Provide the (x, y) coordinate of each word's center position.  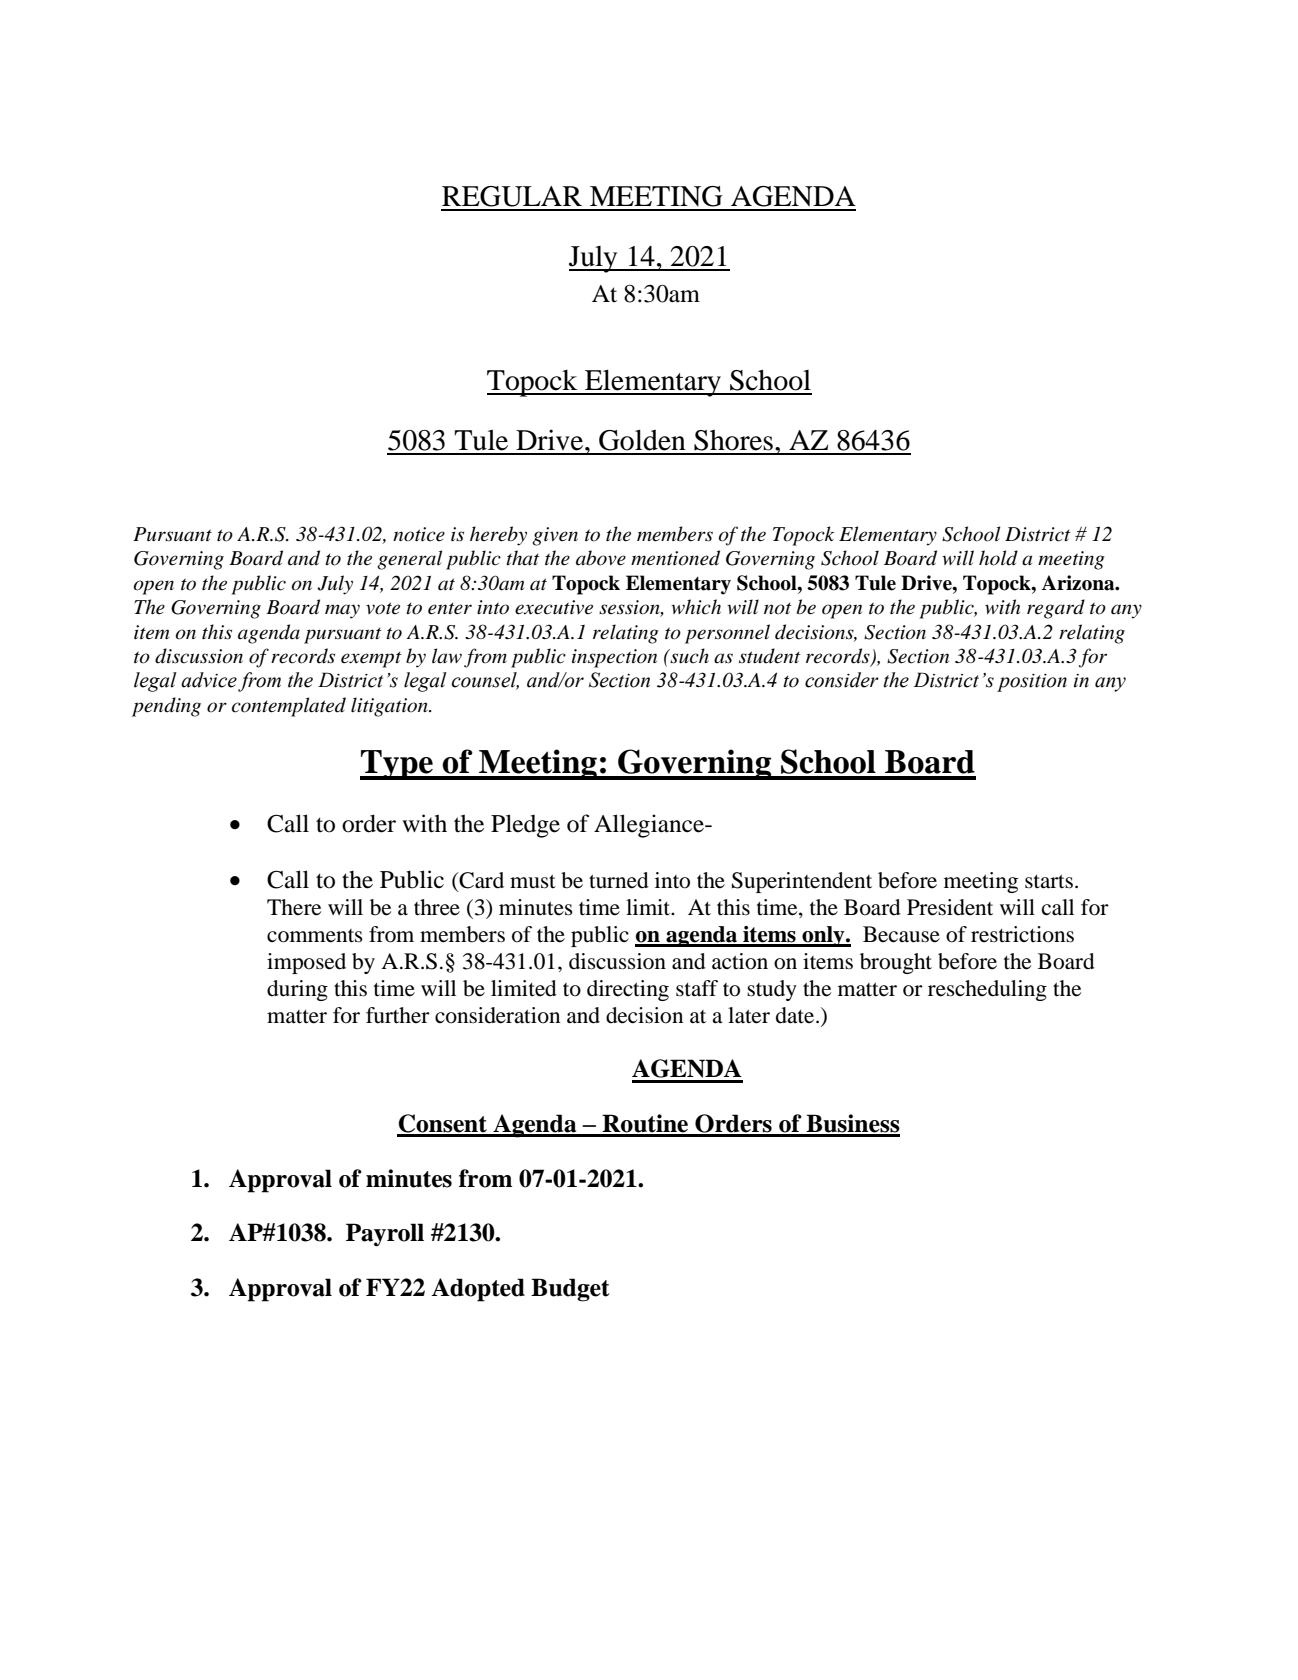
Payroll (385, 1235)
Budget (570, 1290)
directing (628, 990)
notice (419, 534)
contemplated (289, 707)
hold (998, 558)
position (1032, 683)
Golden (642, 440)
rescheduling (987, 990)
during (297, 990)
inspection (614, 658)
